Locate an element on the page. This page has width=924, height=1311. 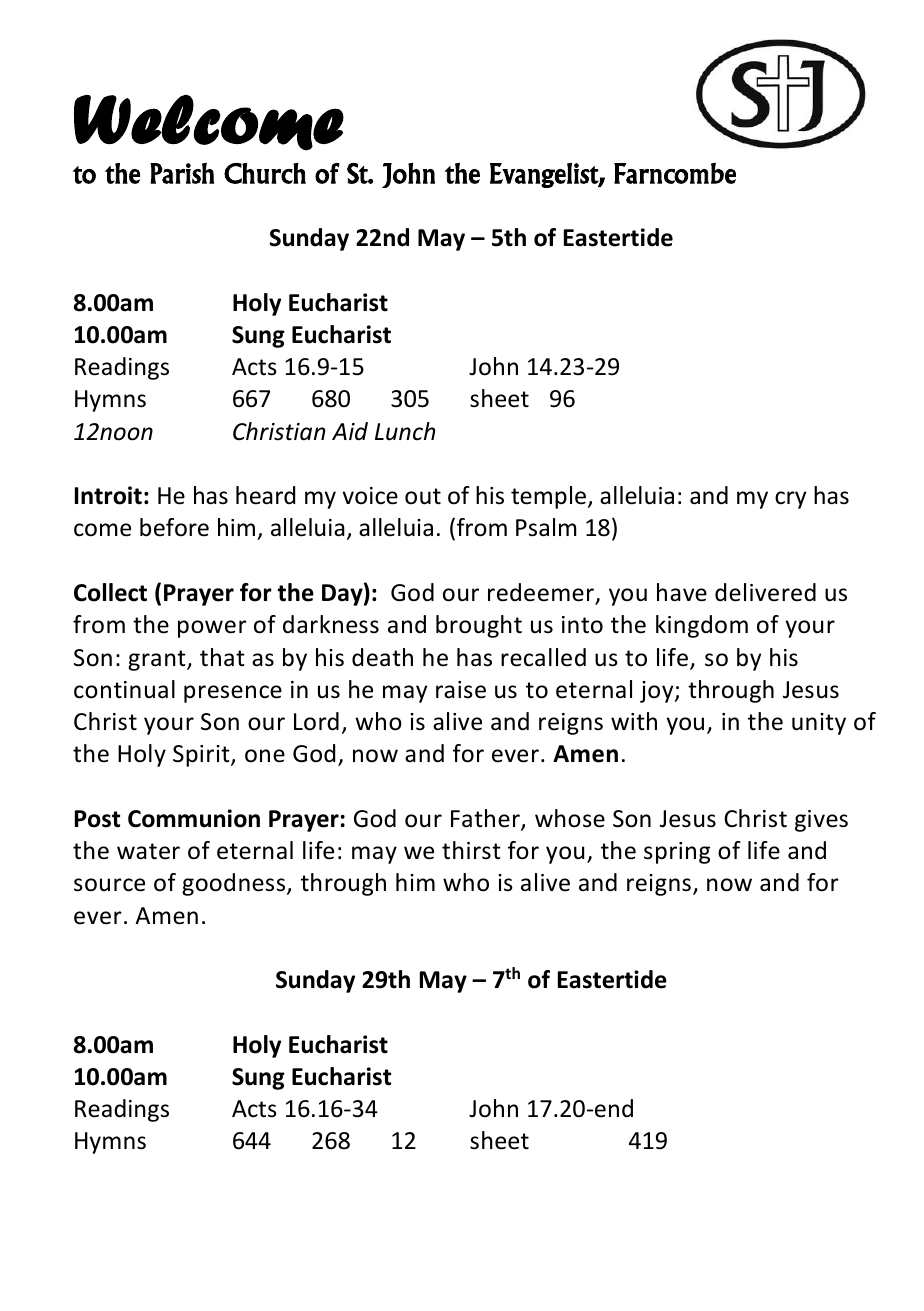
out is located at coordinates (423, 496).
